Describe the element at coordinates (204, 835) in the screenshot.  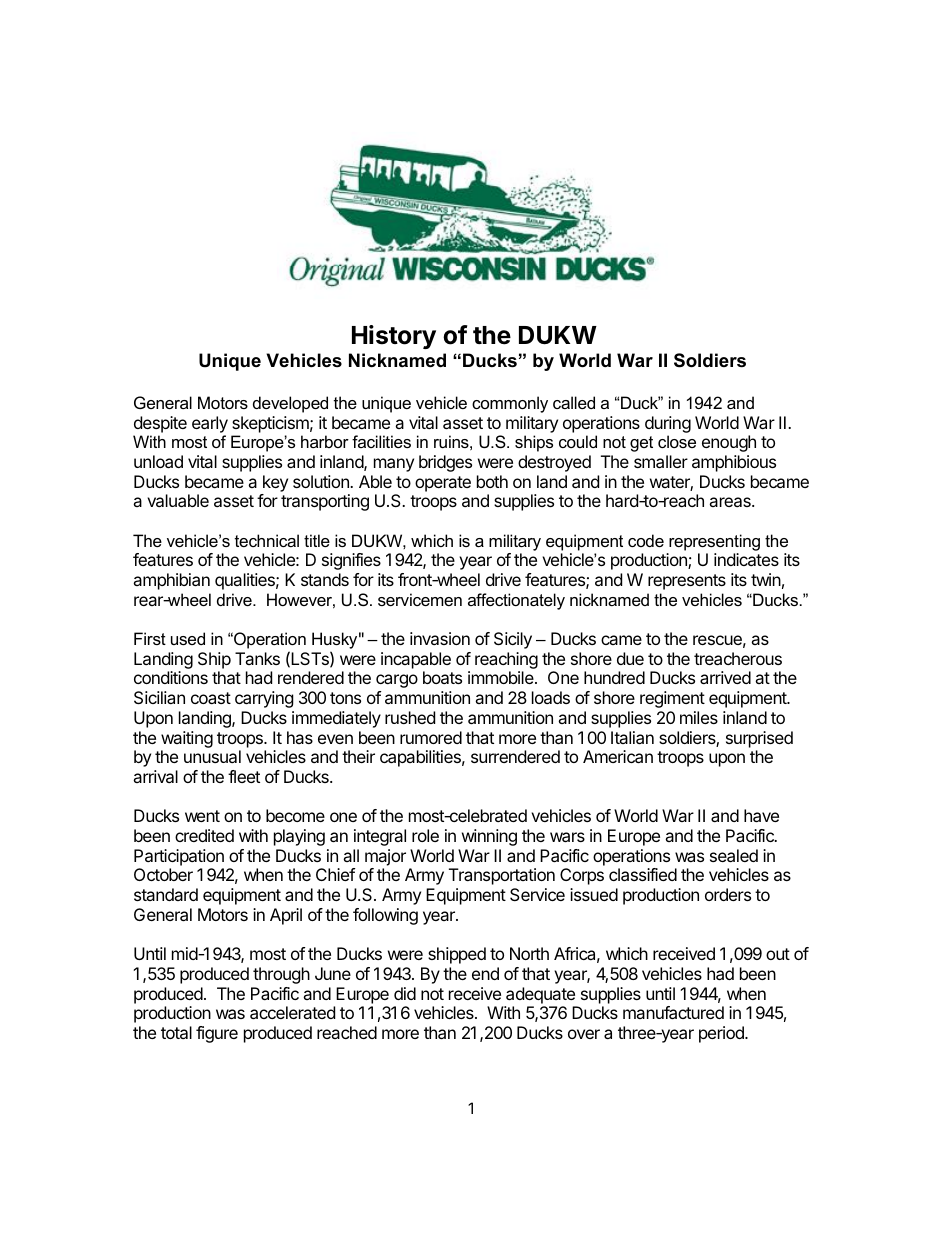
I see `credited` at that location.
